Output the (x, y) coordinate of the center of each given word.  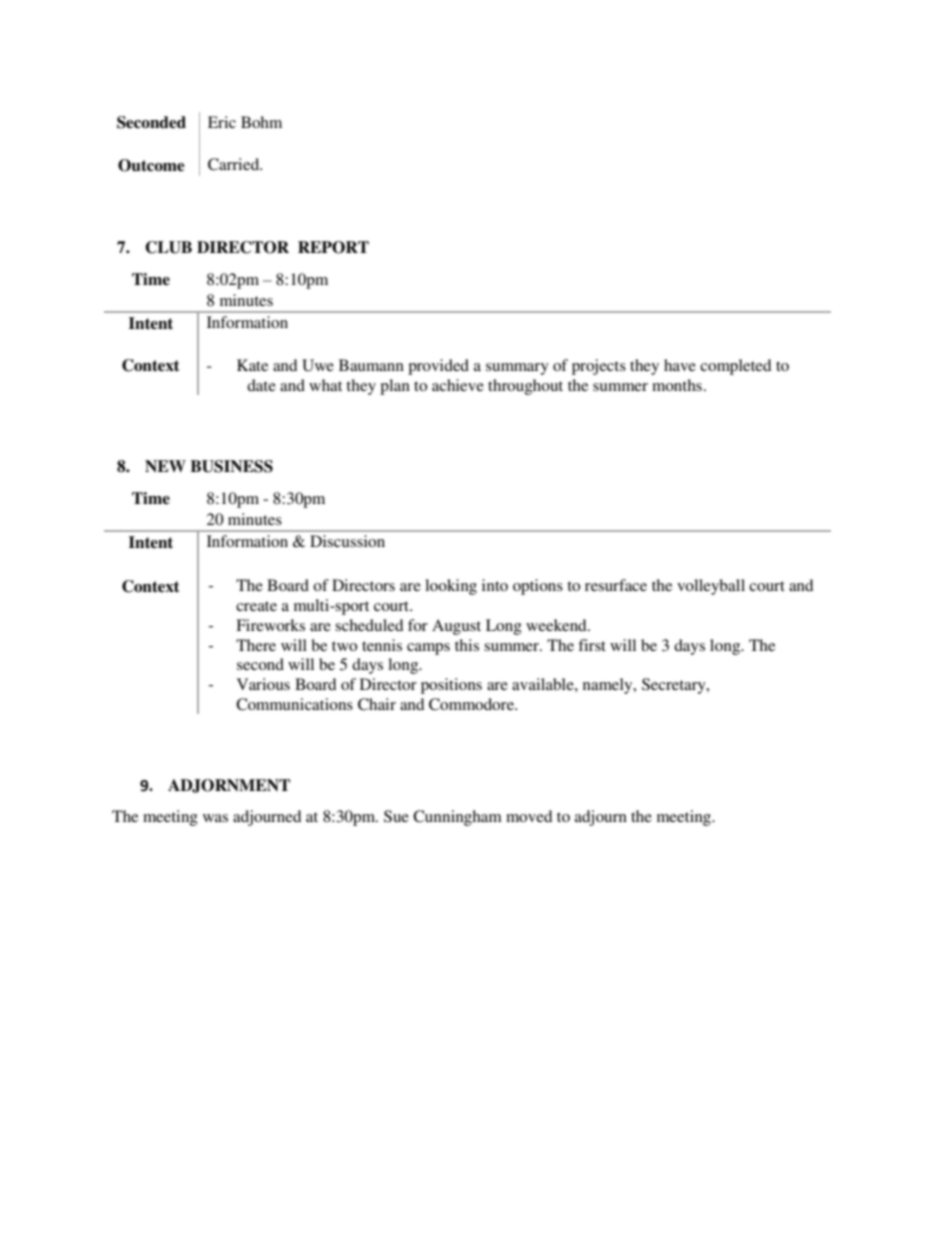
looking (451, 587)
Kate (252, 365)
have (680, 365)
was (215, 818)
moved (529, 816)
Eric (222, 122)
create (256, 606)
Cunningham (457, 818)
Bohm (261, 122)
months (677, 385)
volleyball (711, 587)
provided (438, 367)
